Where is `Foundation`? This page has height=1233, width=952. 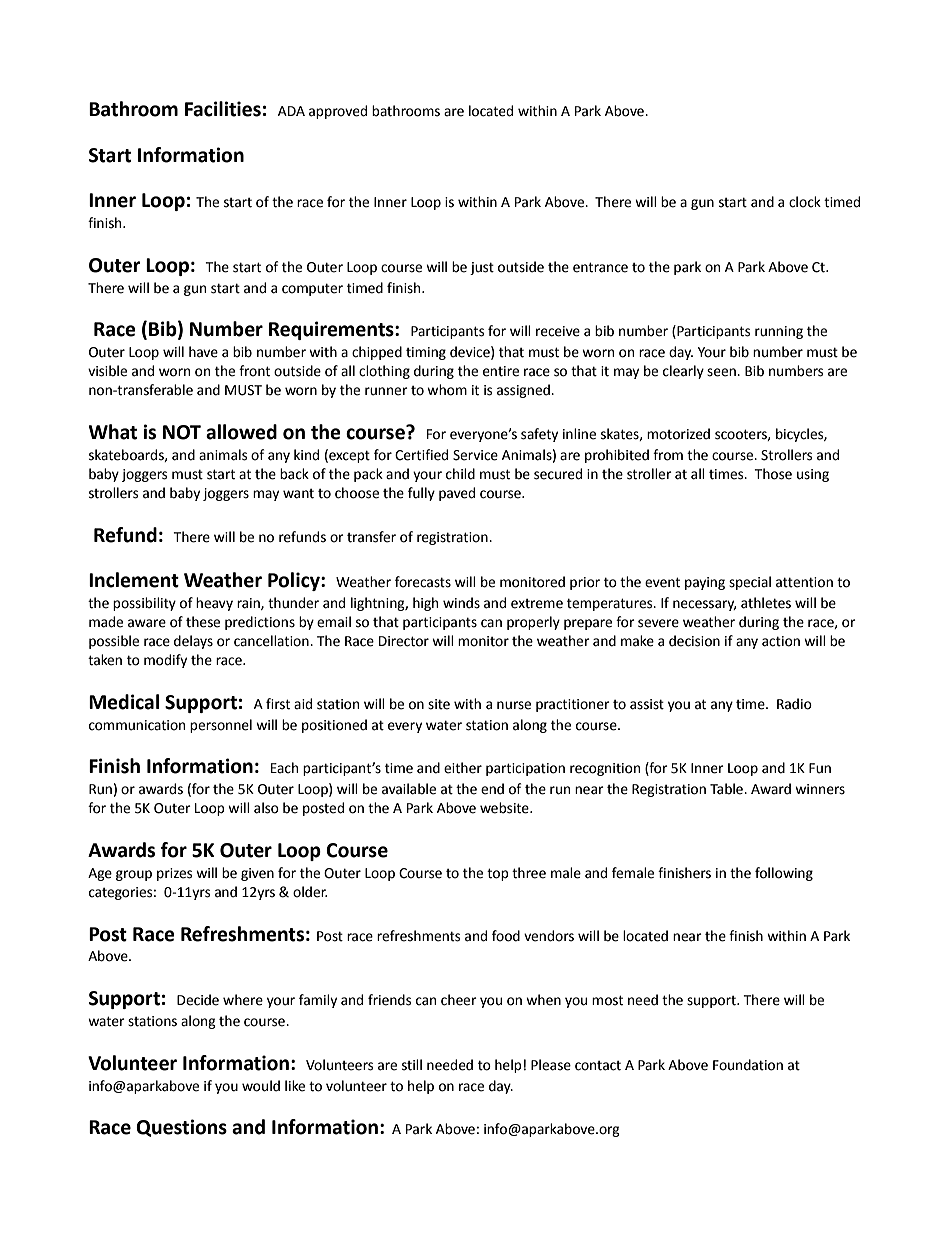 Foundation is located at coordinates (748, 1065).
